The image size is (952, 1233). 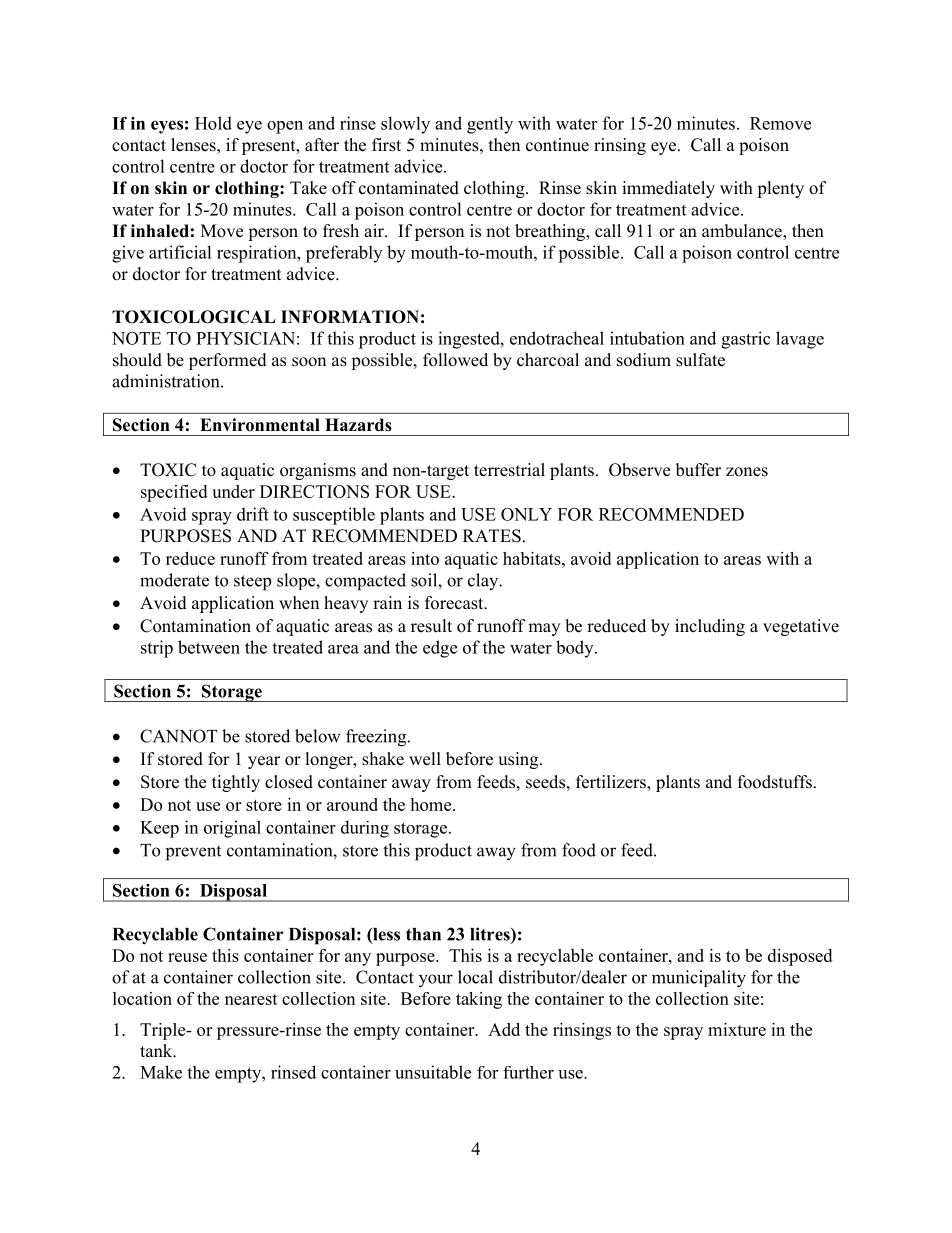 What do you see at coordinates (700, 360) in the document?
I see `sulfate` at bounding box center [700, 360].
